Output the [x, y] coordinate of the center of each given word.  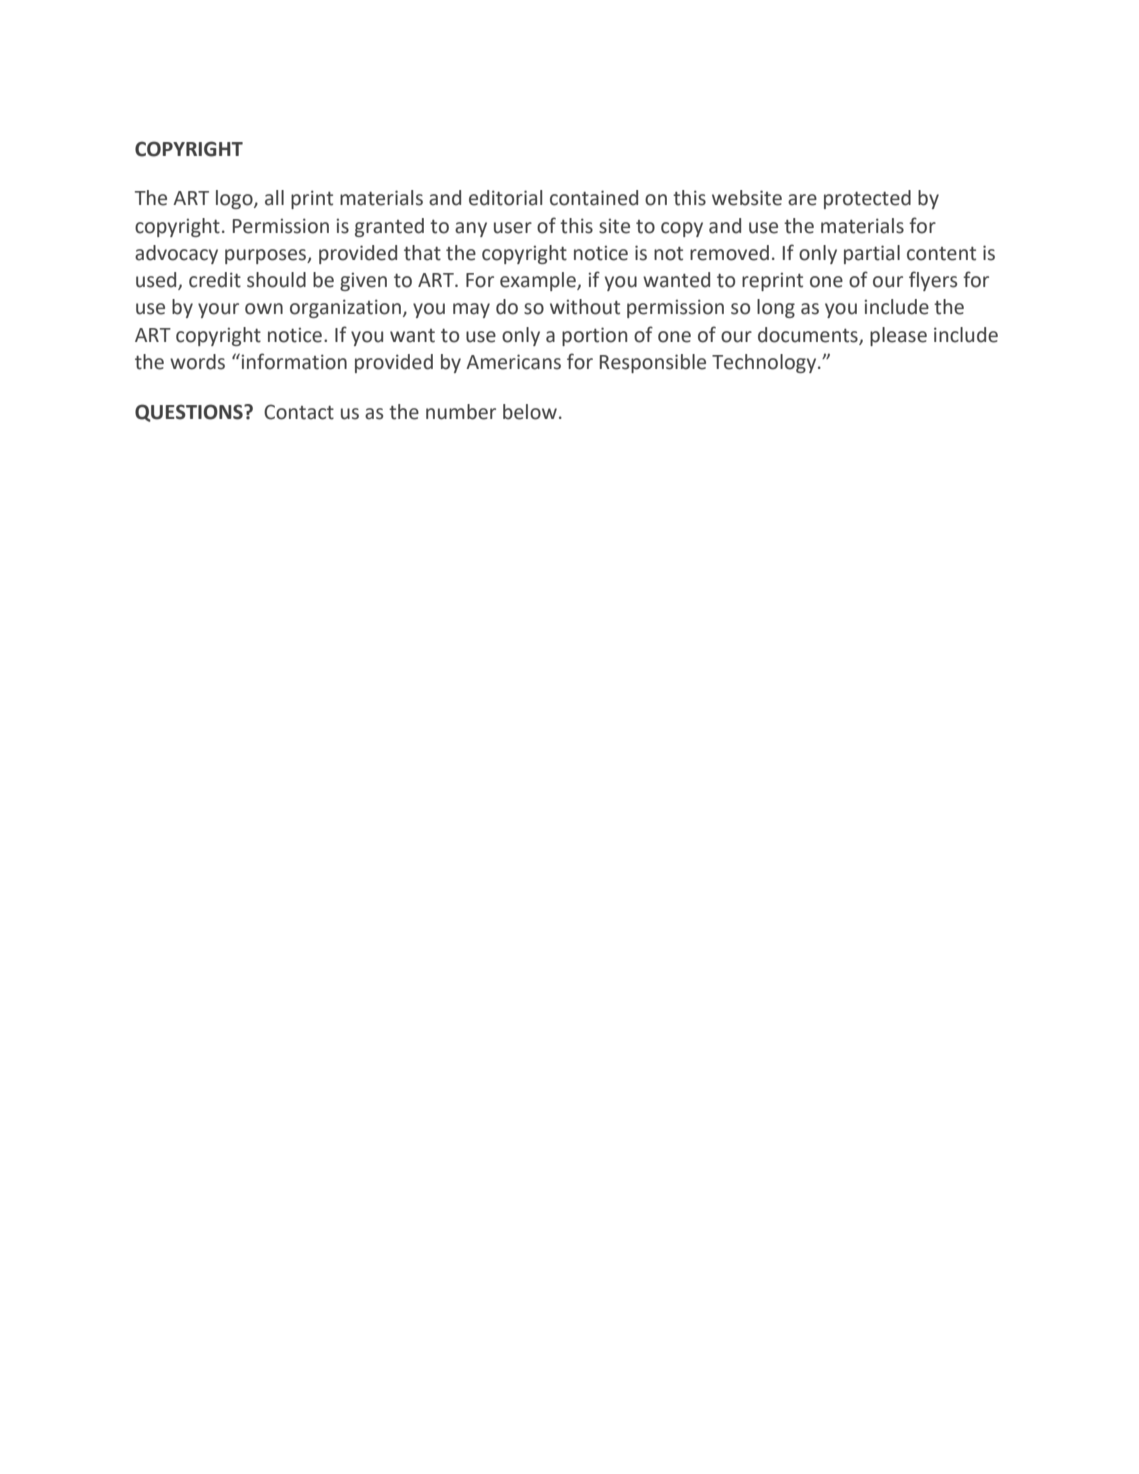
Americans [513, 362]
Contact [299, 412]
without [585, 307]
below [530, 412]
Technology [765, 363]
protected [867, 199]
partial [872, 254]
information [293, 361]
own [264, 309]
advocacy [176, 254]
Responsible [653, 363]
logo [235, 199]
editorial [505, 198]
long [776, 308]
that [422, 253]
